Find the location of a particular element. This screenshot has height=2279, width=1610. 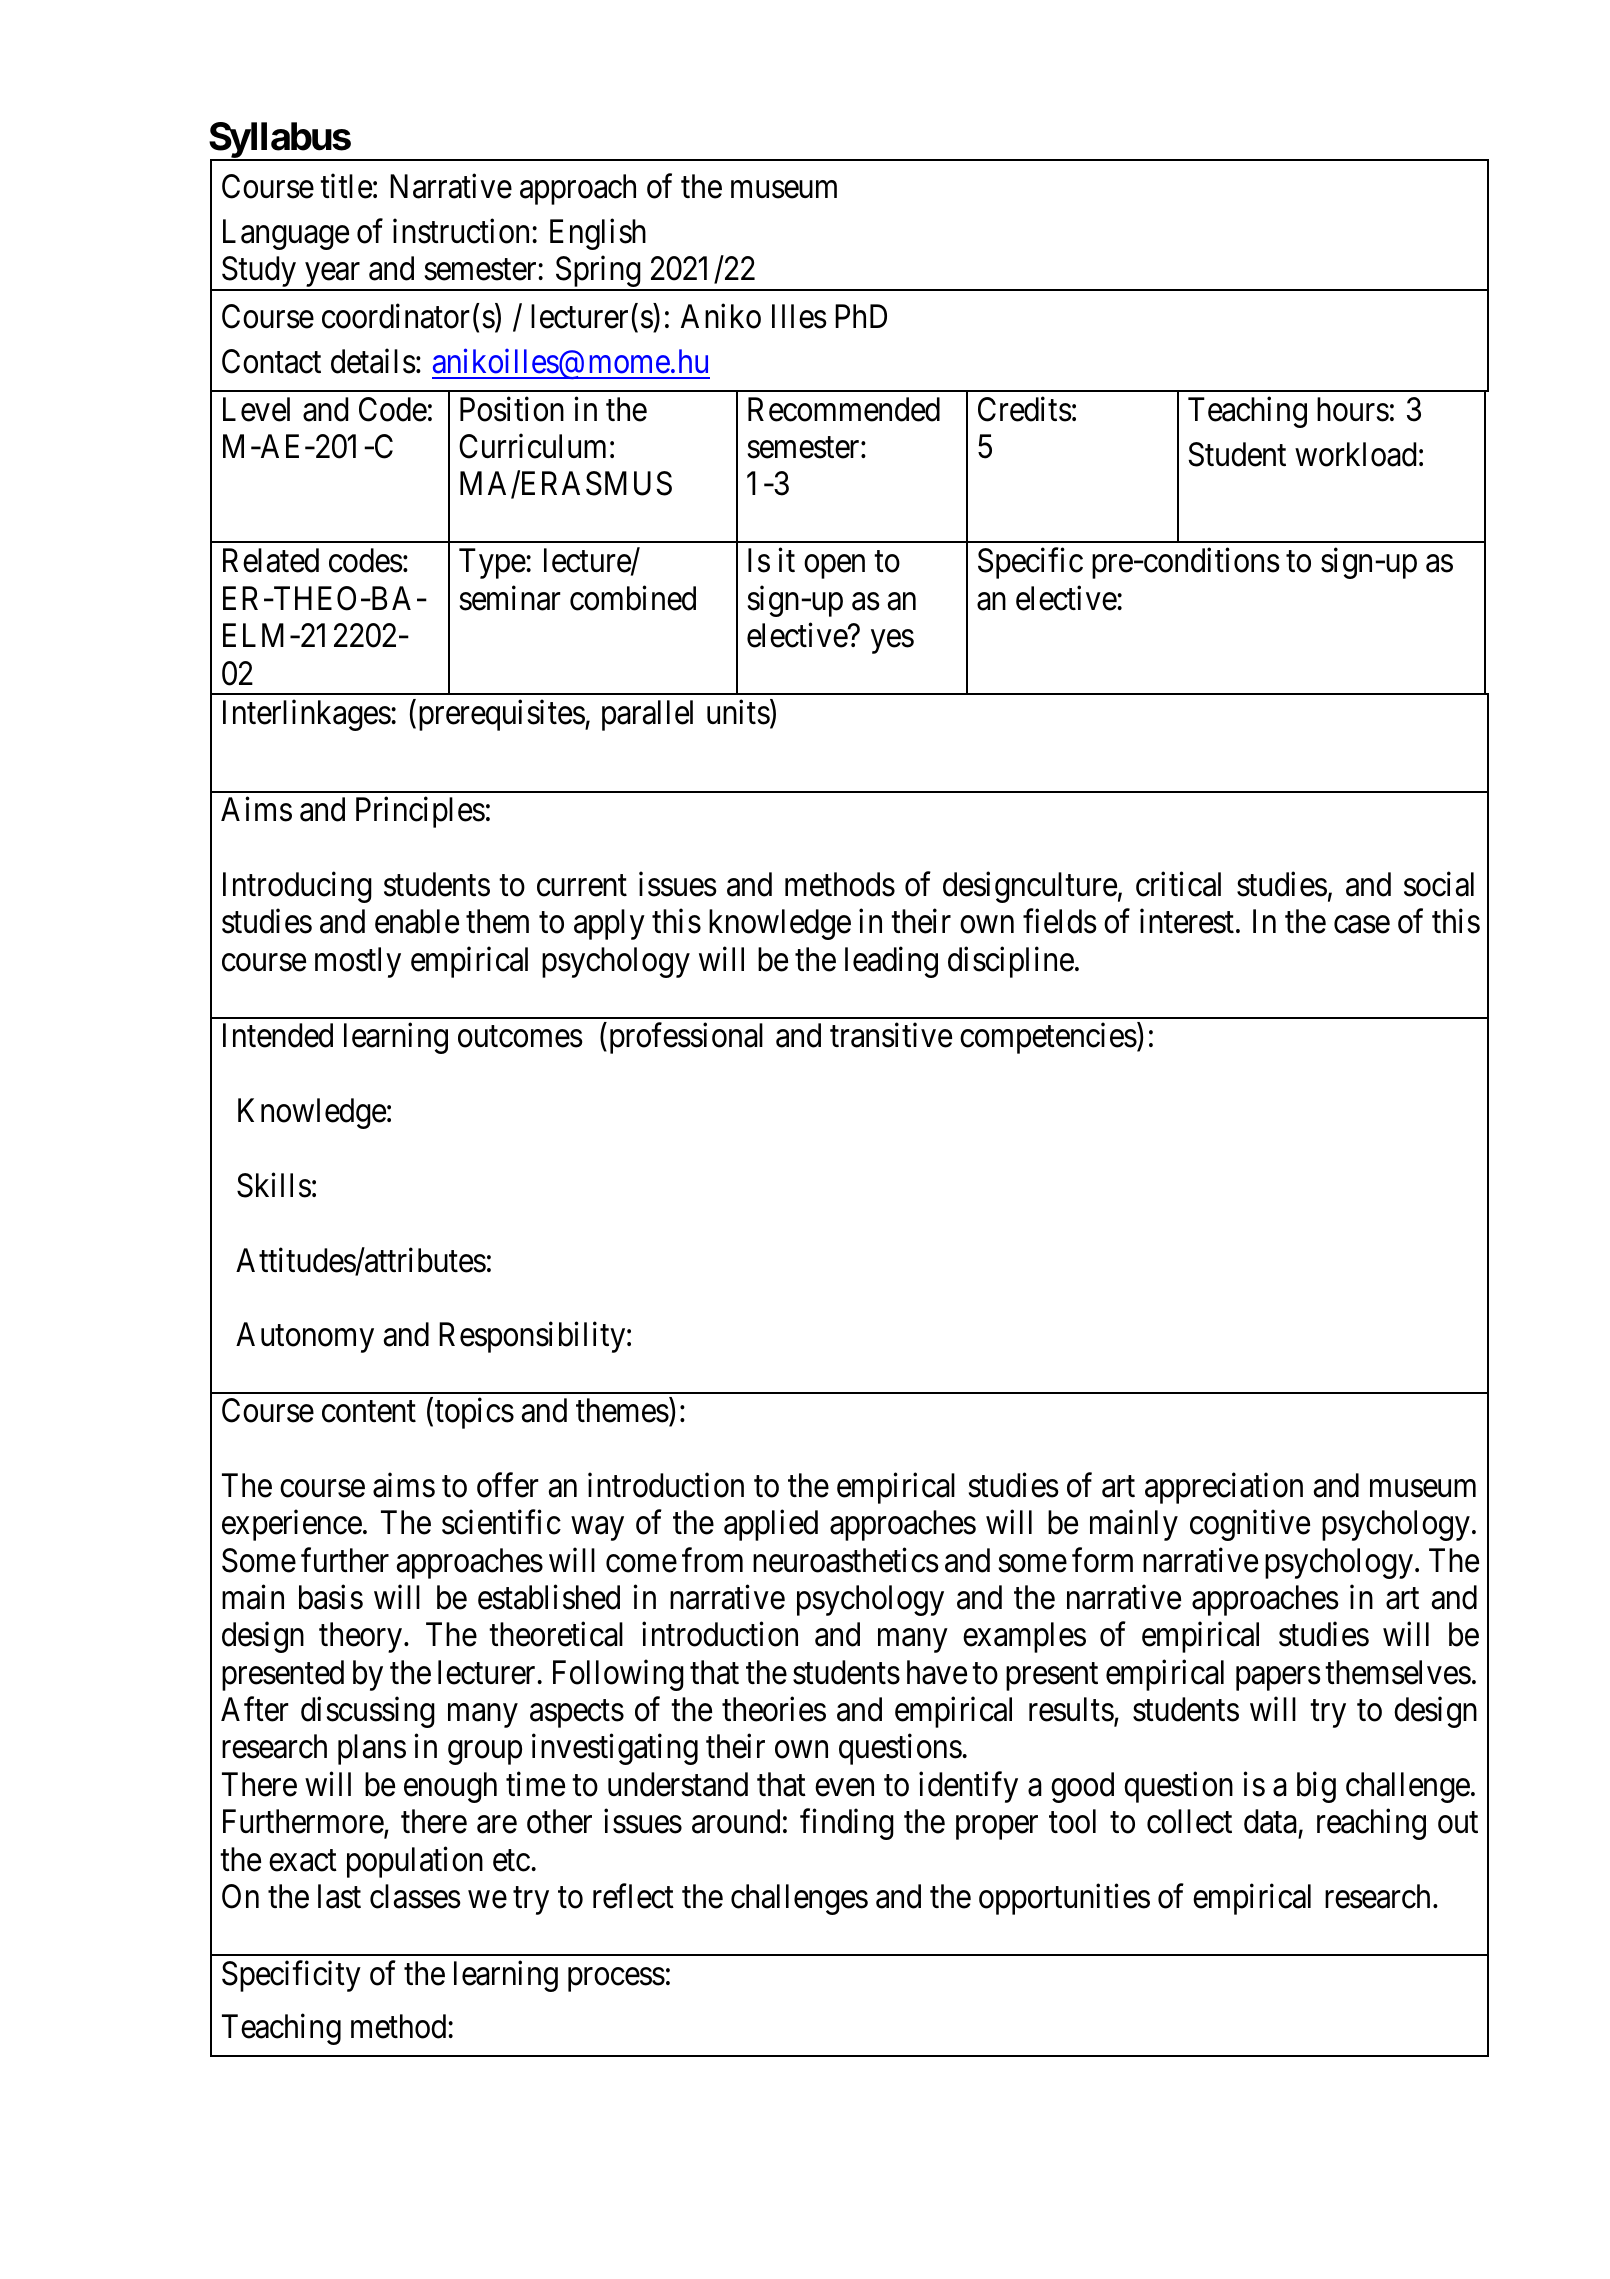

case is located at coordinates (1362, 925).
